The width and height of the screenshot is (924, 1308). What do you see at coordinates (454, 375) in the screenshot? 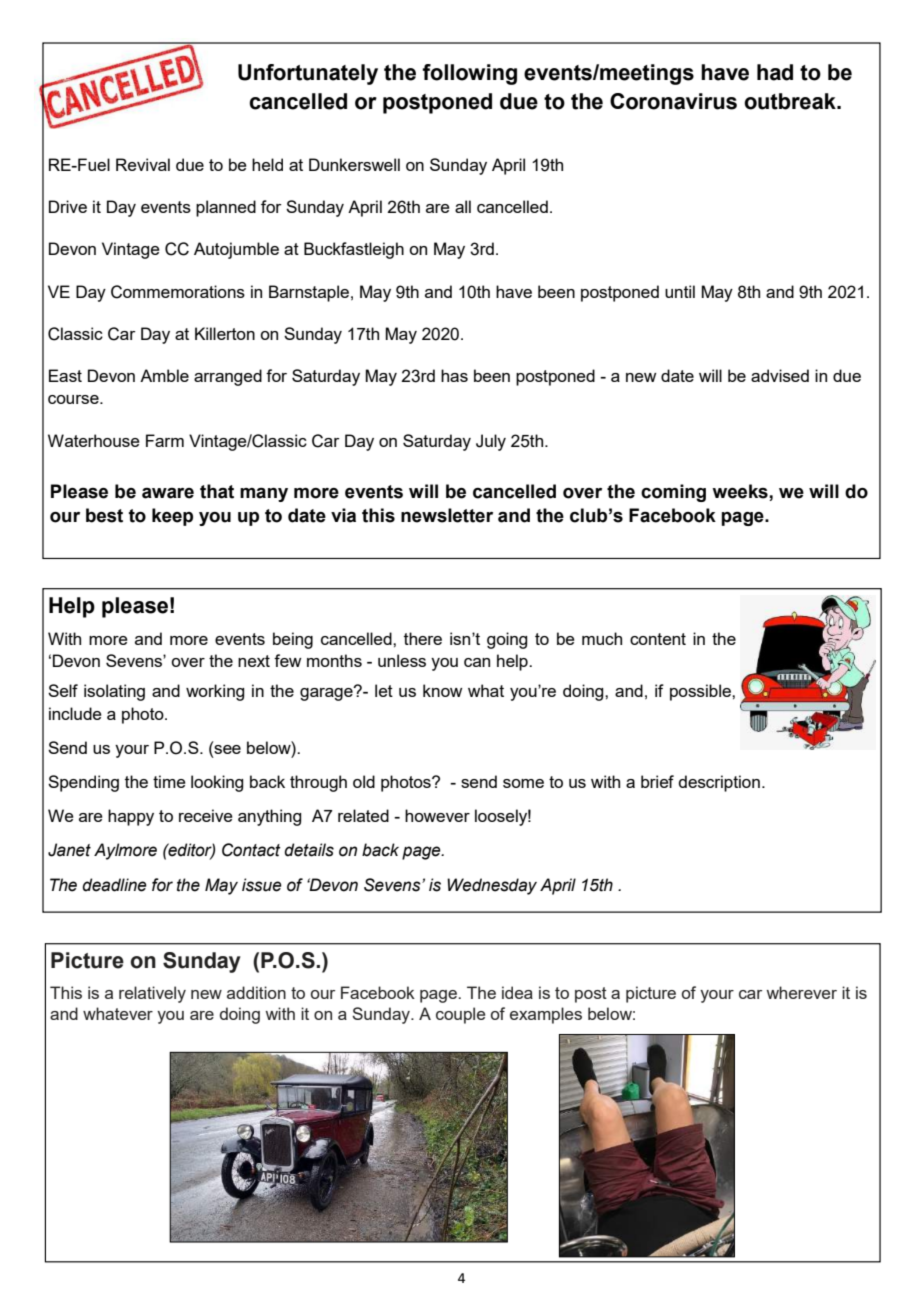
I see `has` at bounding box center [454, 375].
